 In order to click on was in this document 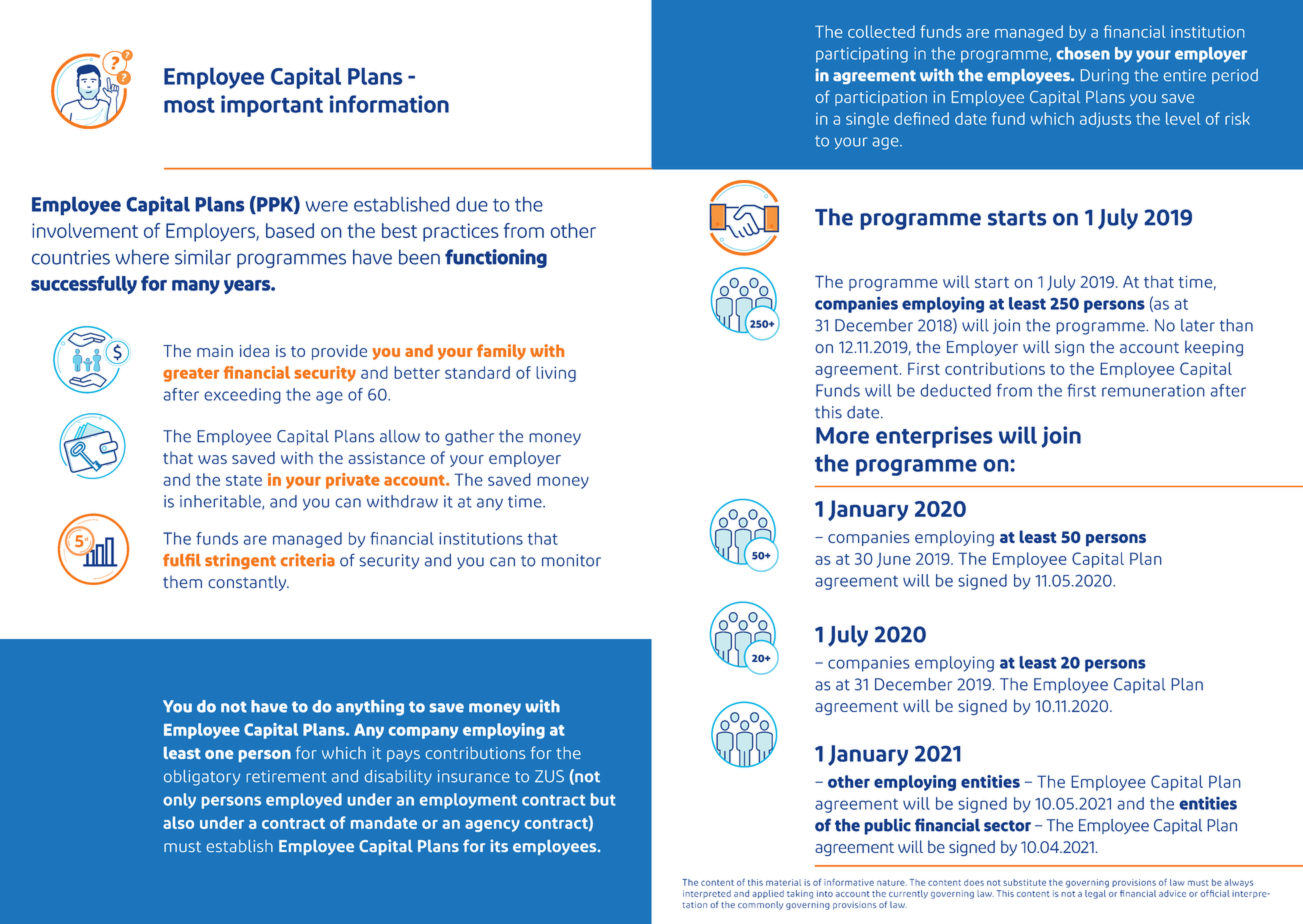, I will do `click(212, 459)`.
